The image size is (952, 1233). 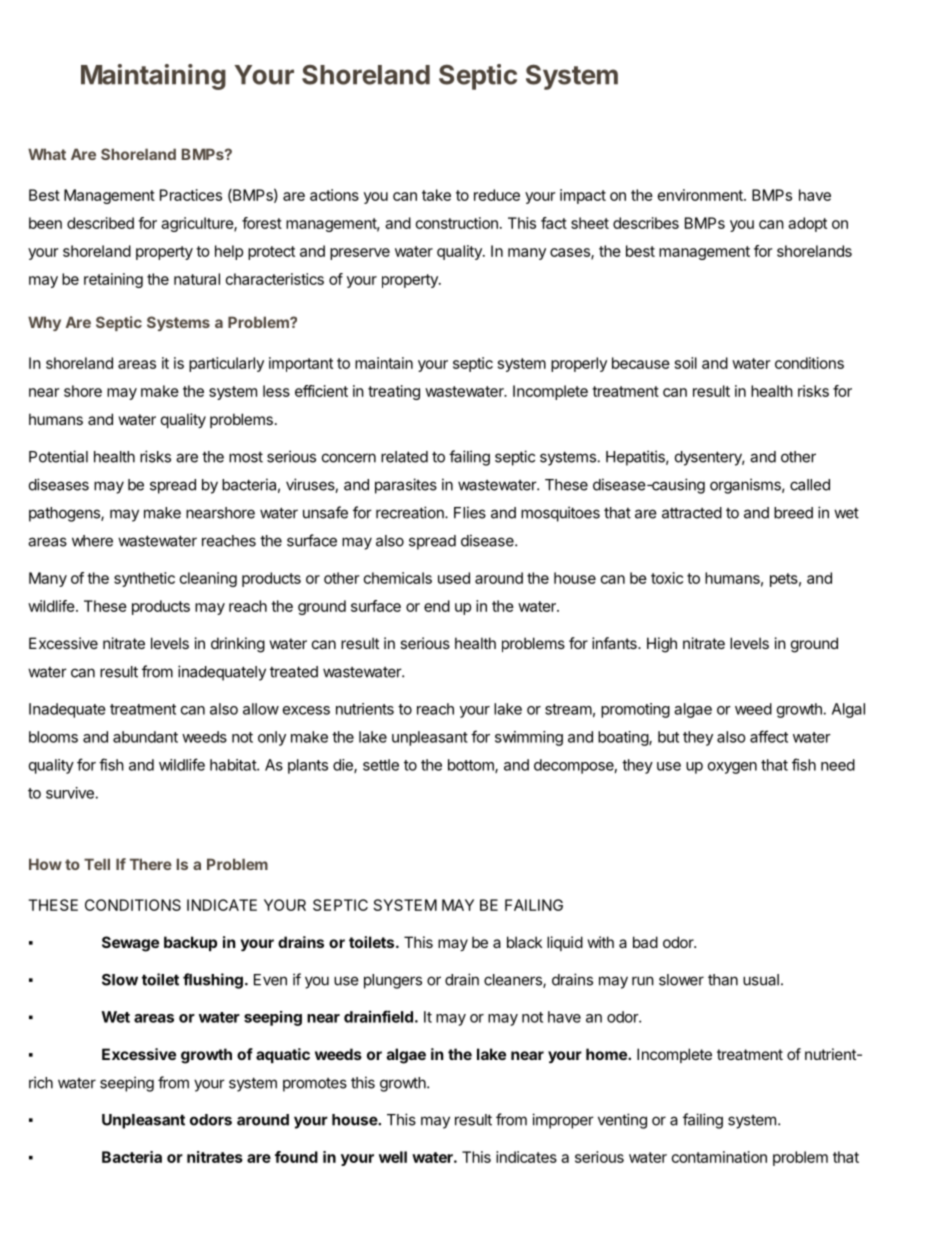 I want to click on well, so click(x=393, y=1157).
